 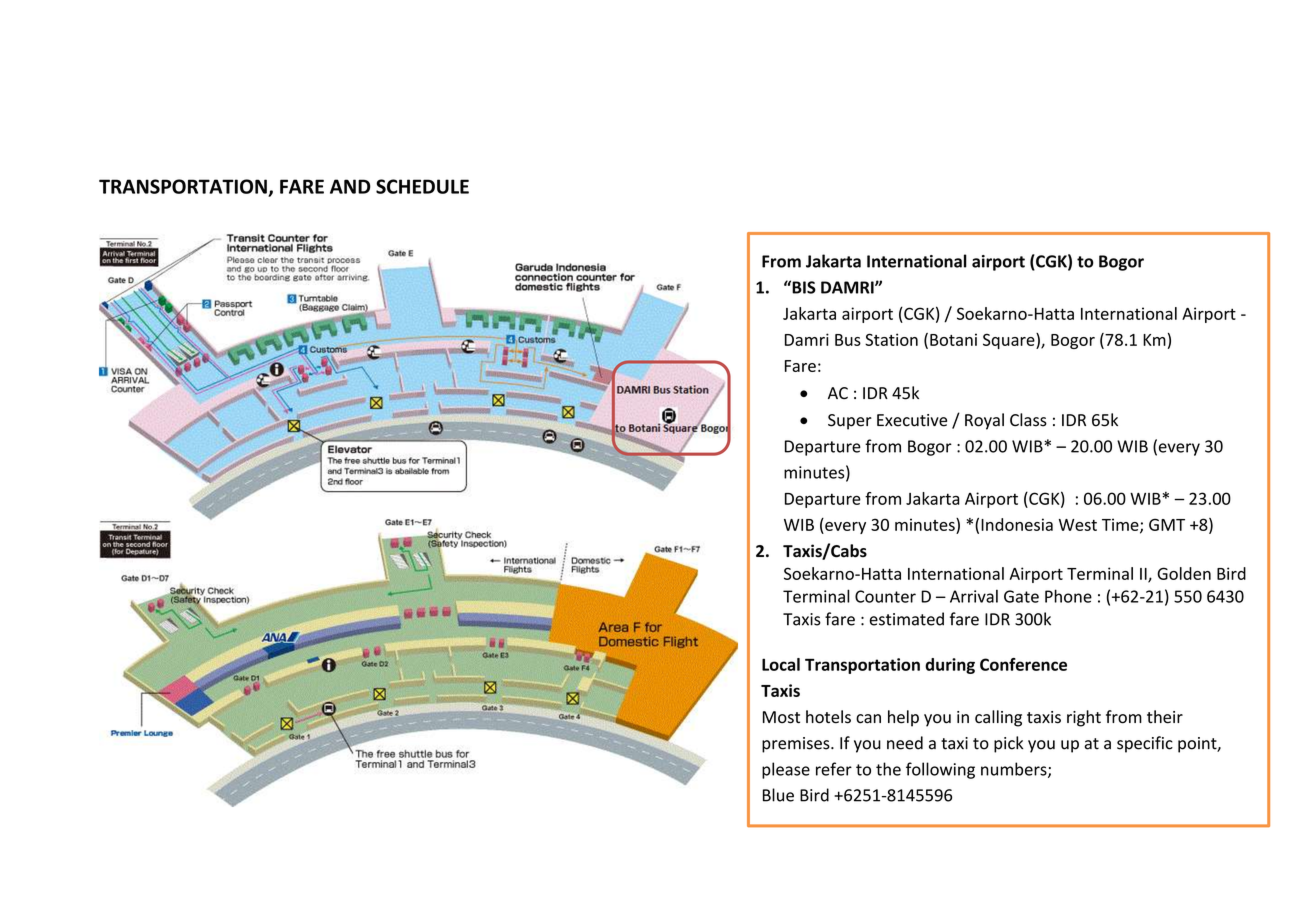 What do you see at coordinates (912, 420) in the image?
I see `Executive` at bounding box center [912, 420].
